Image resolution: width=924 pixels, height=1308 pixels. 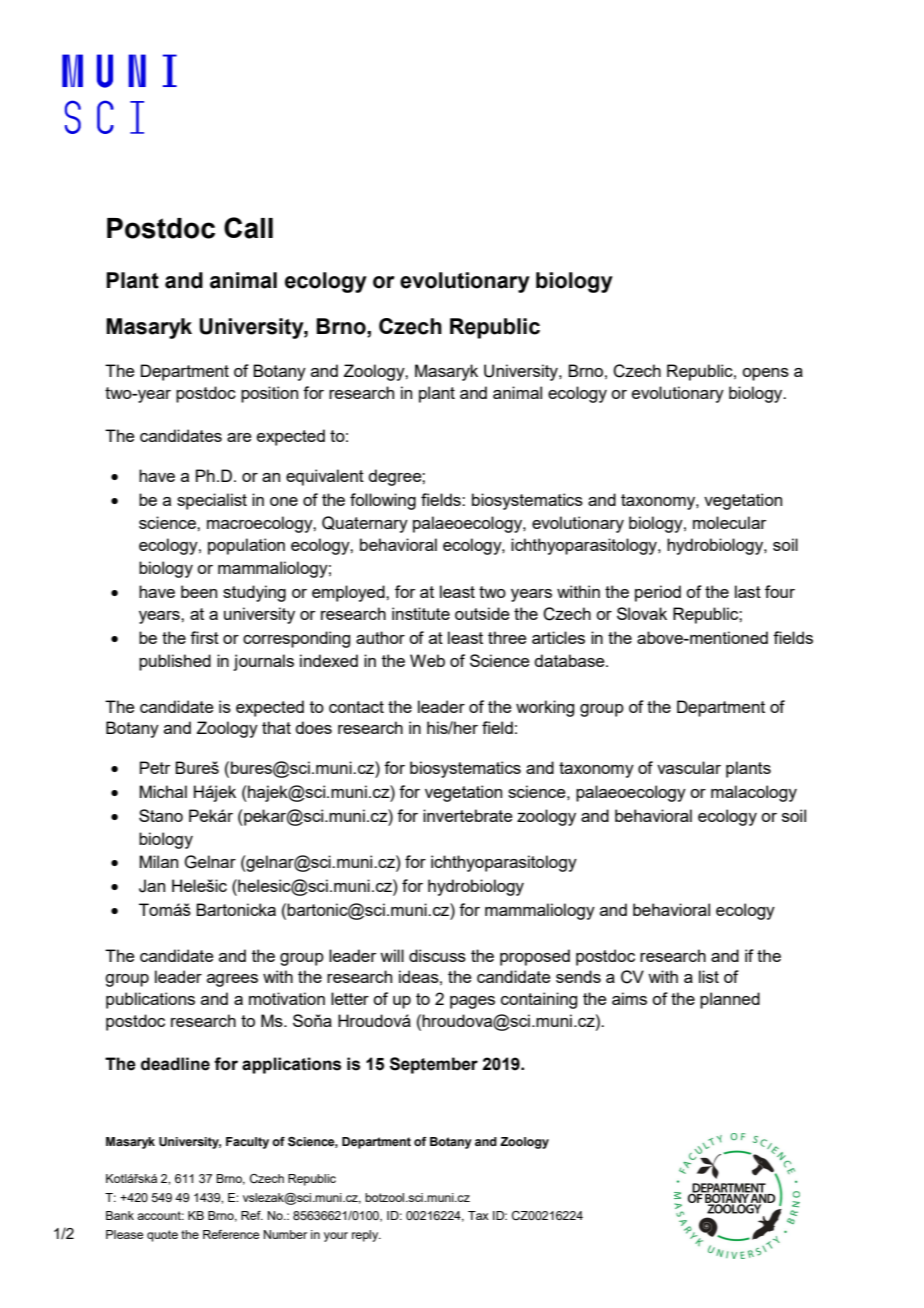 I want to click on Reference, so click(x=231, y=1234).
